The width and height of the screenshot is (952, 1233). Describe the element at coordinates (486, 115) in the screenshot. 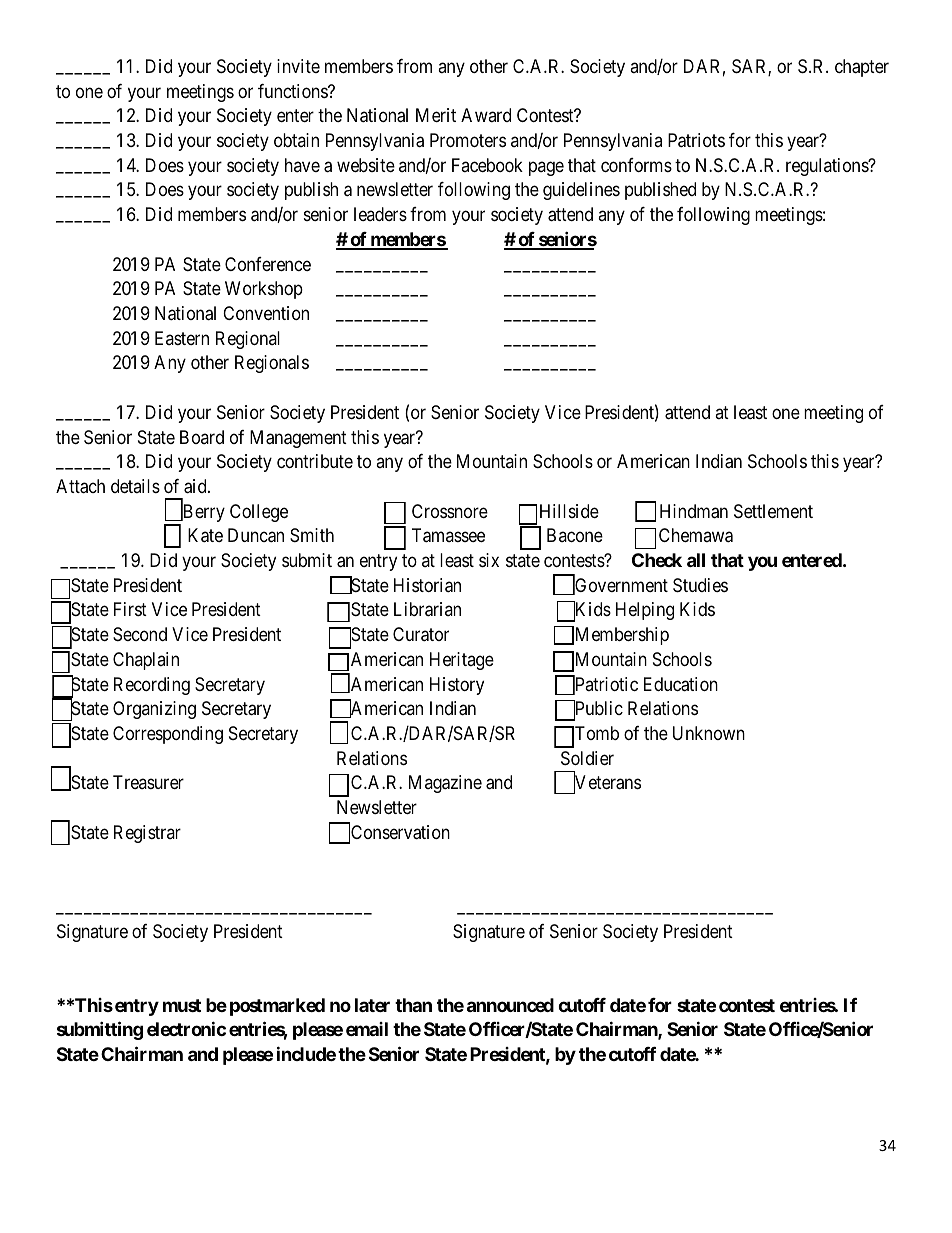

I see `Award` at that location.
